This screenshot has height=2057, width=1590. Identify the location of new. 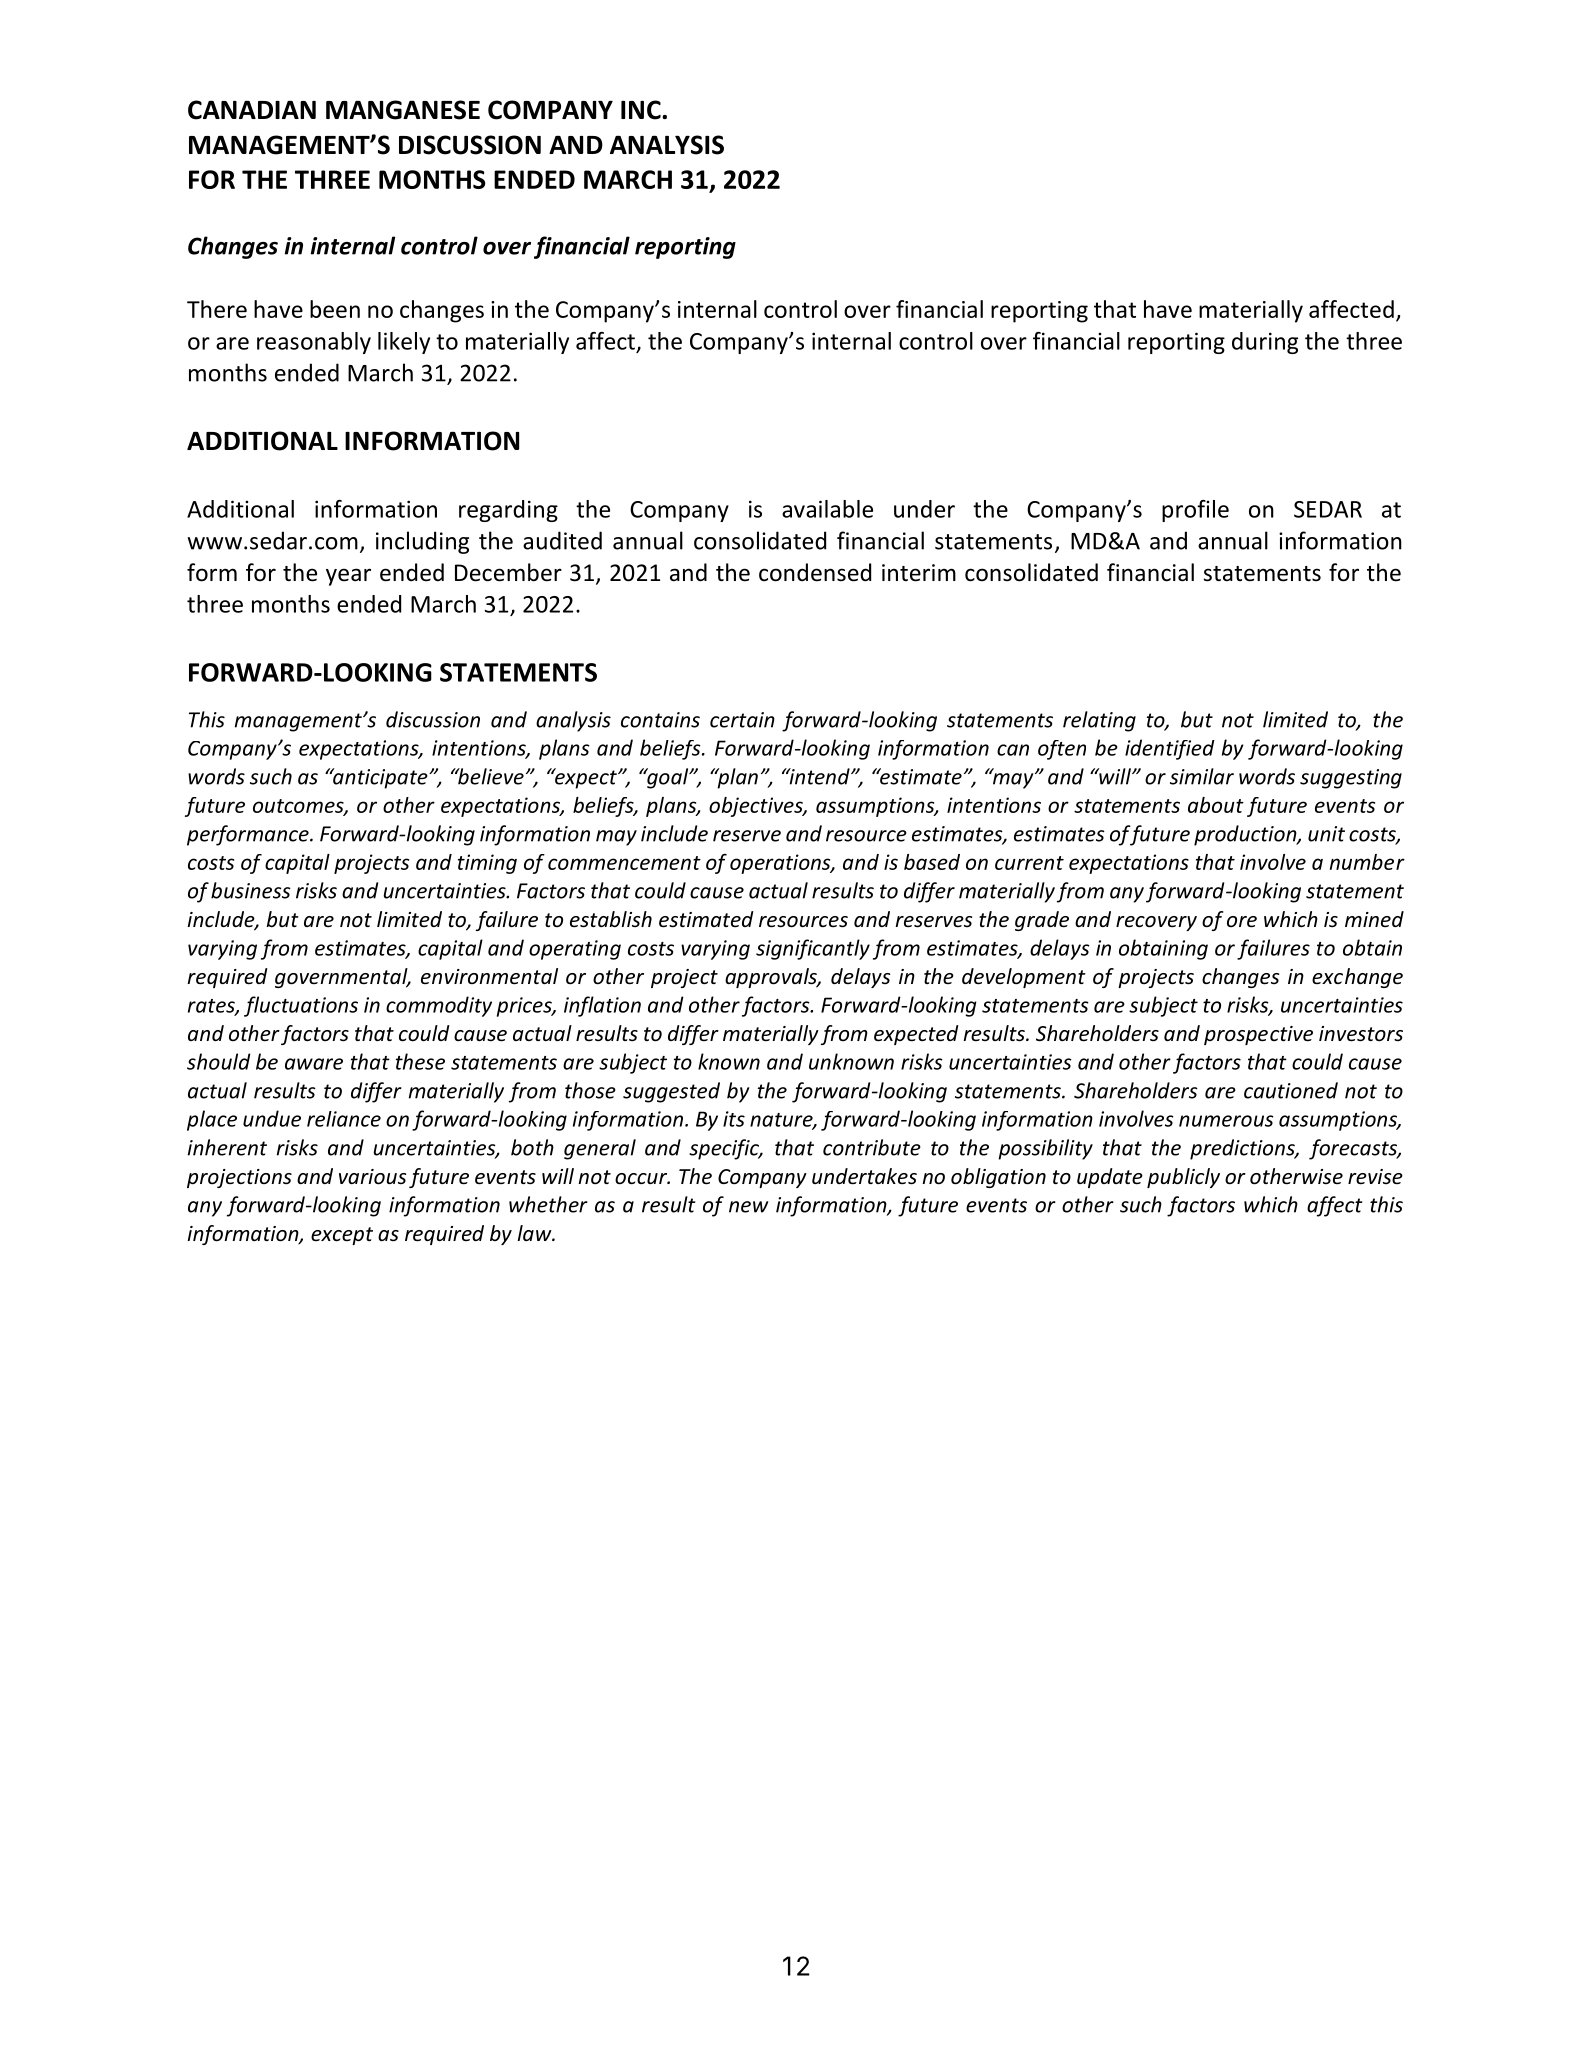
(748, 1207).
